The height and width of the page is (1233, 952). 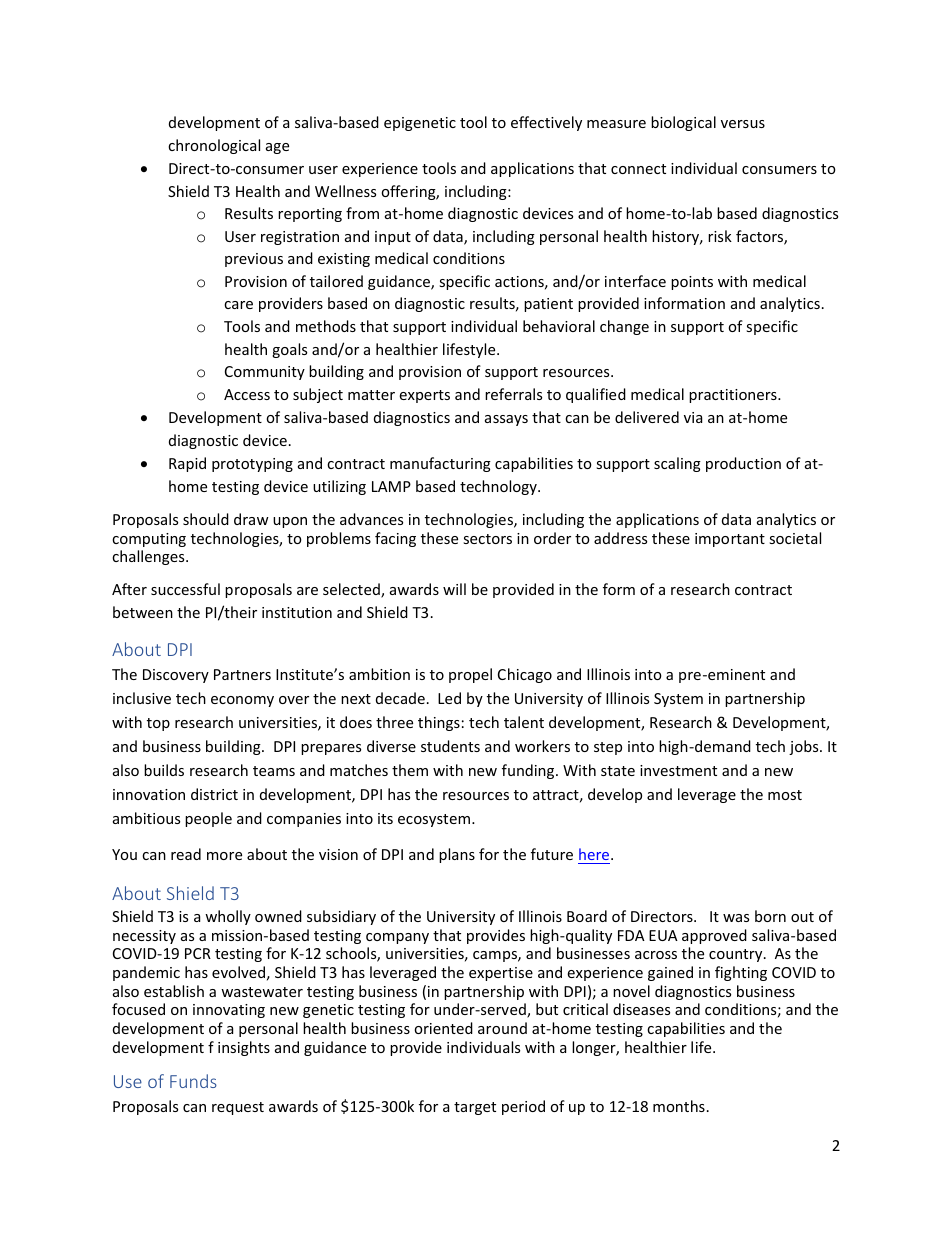 What do you see at coordinates (214, 146) in the page?
I see `chronological` at bounding box center [214, 146].
